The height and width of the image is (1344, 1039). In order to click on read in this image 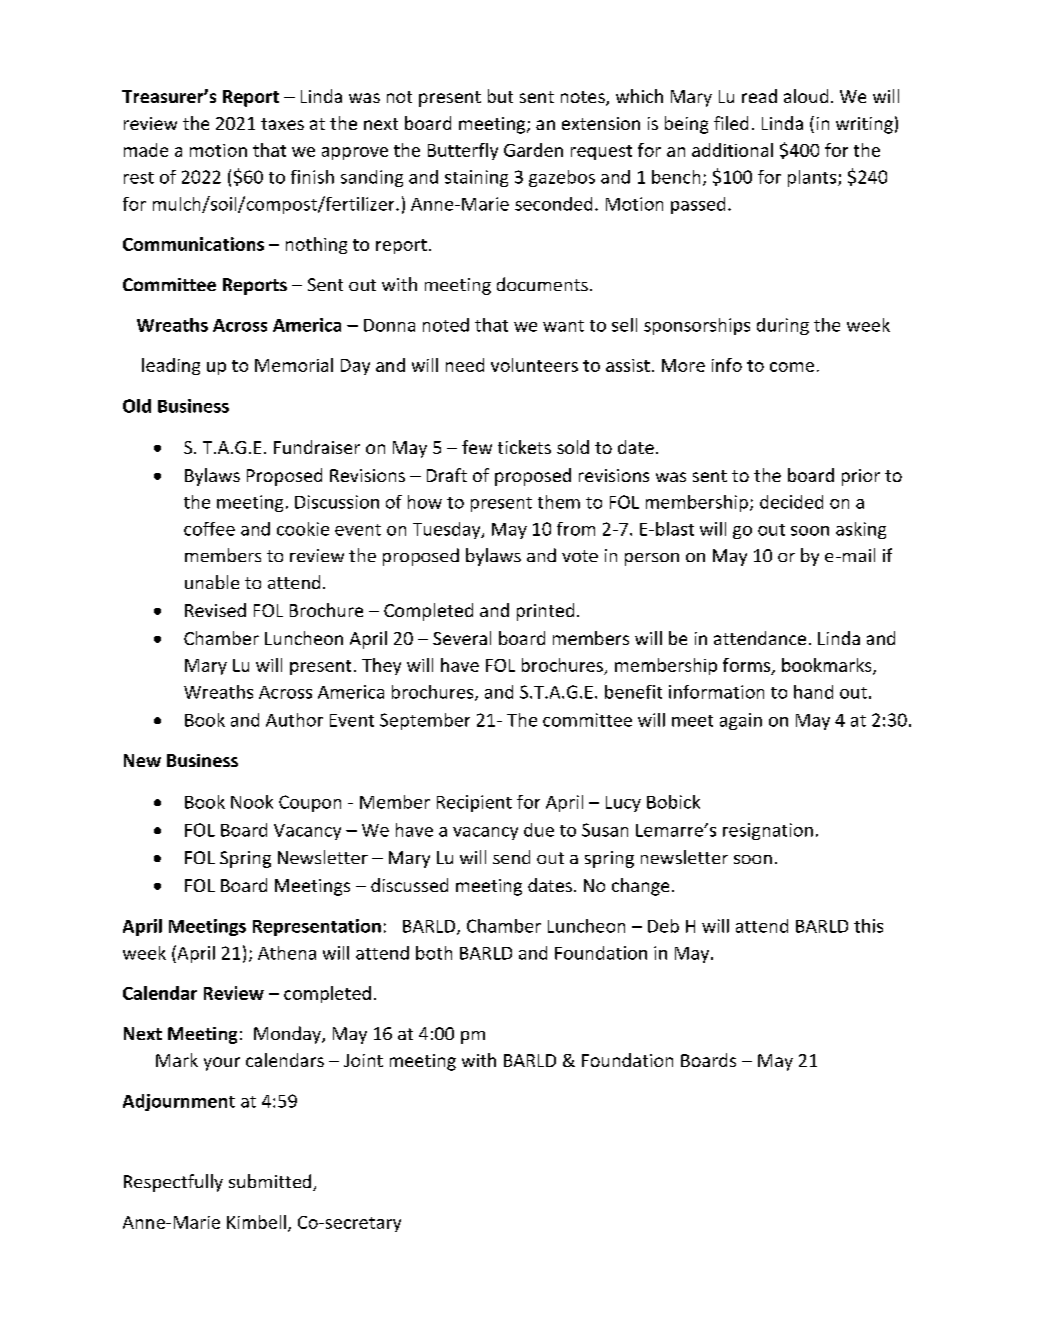, I will do `click(759, 96)`.
